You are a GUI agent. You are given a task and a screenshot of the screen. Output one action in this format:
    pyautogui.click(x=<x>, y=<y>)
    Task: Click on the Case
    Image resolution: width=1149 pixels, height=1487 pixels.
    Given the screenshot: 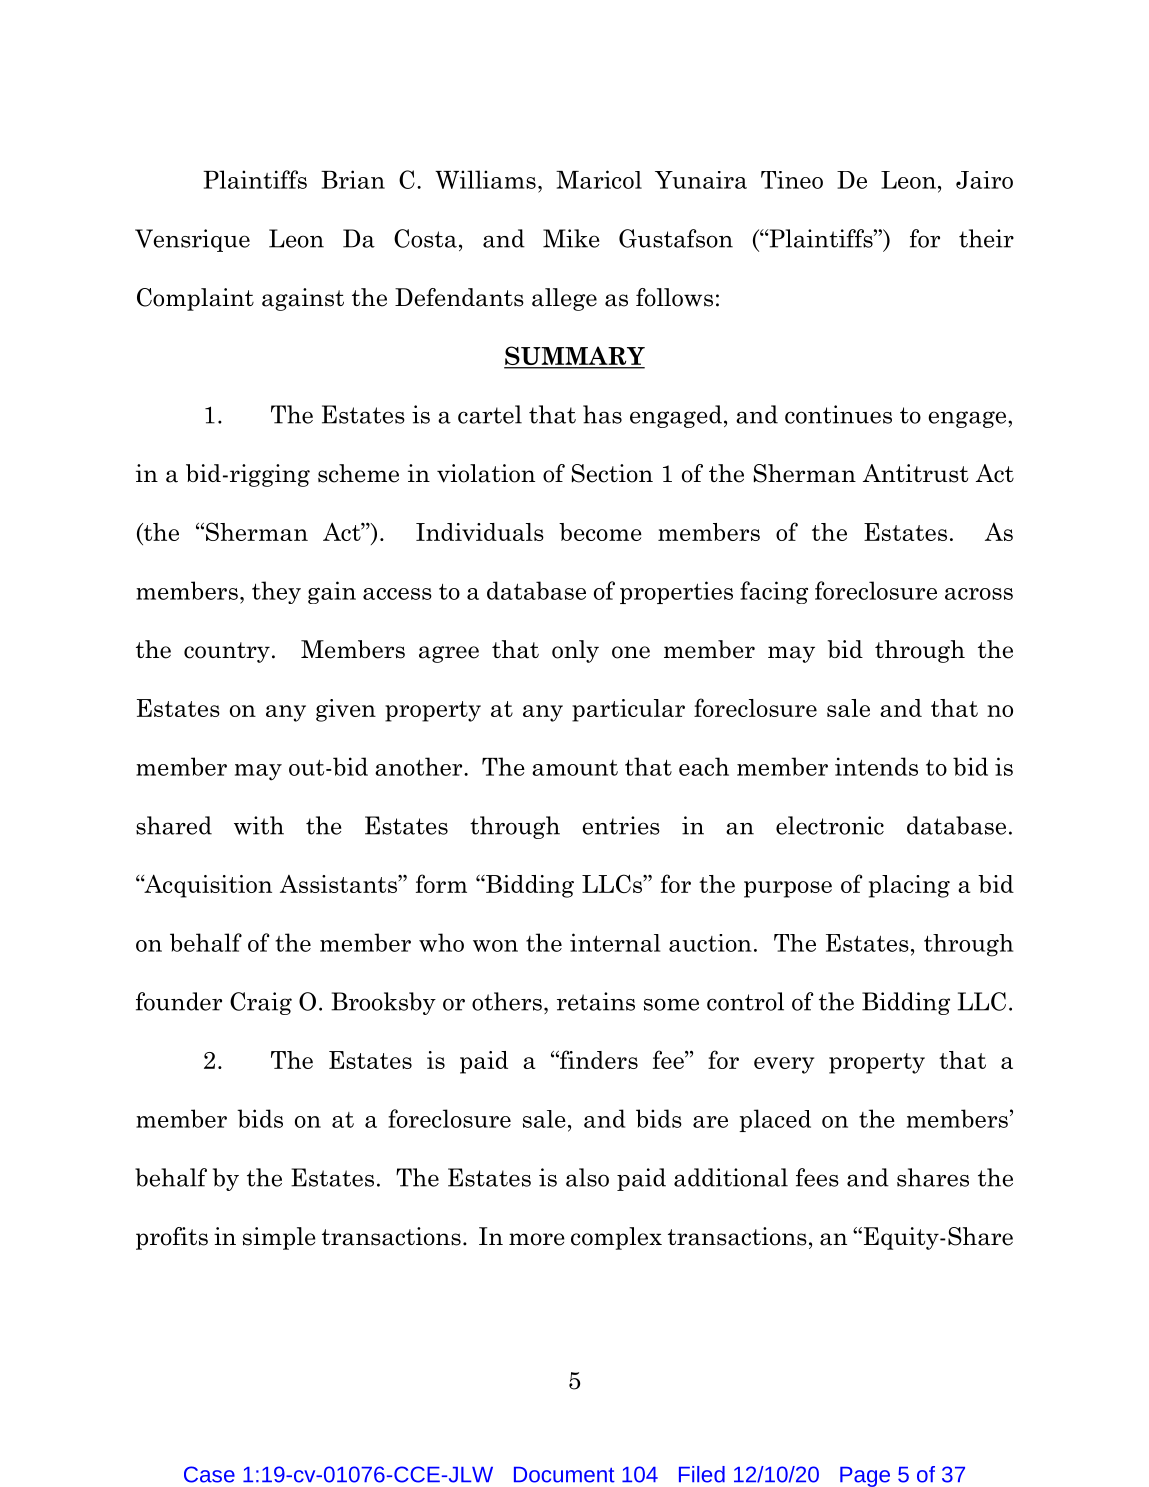 What is the action you would take?
    pyautogui.click(x=209, y=1474)
